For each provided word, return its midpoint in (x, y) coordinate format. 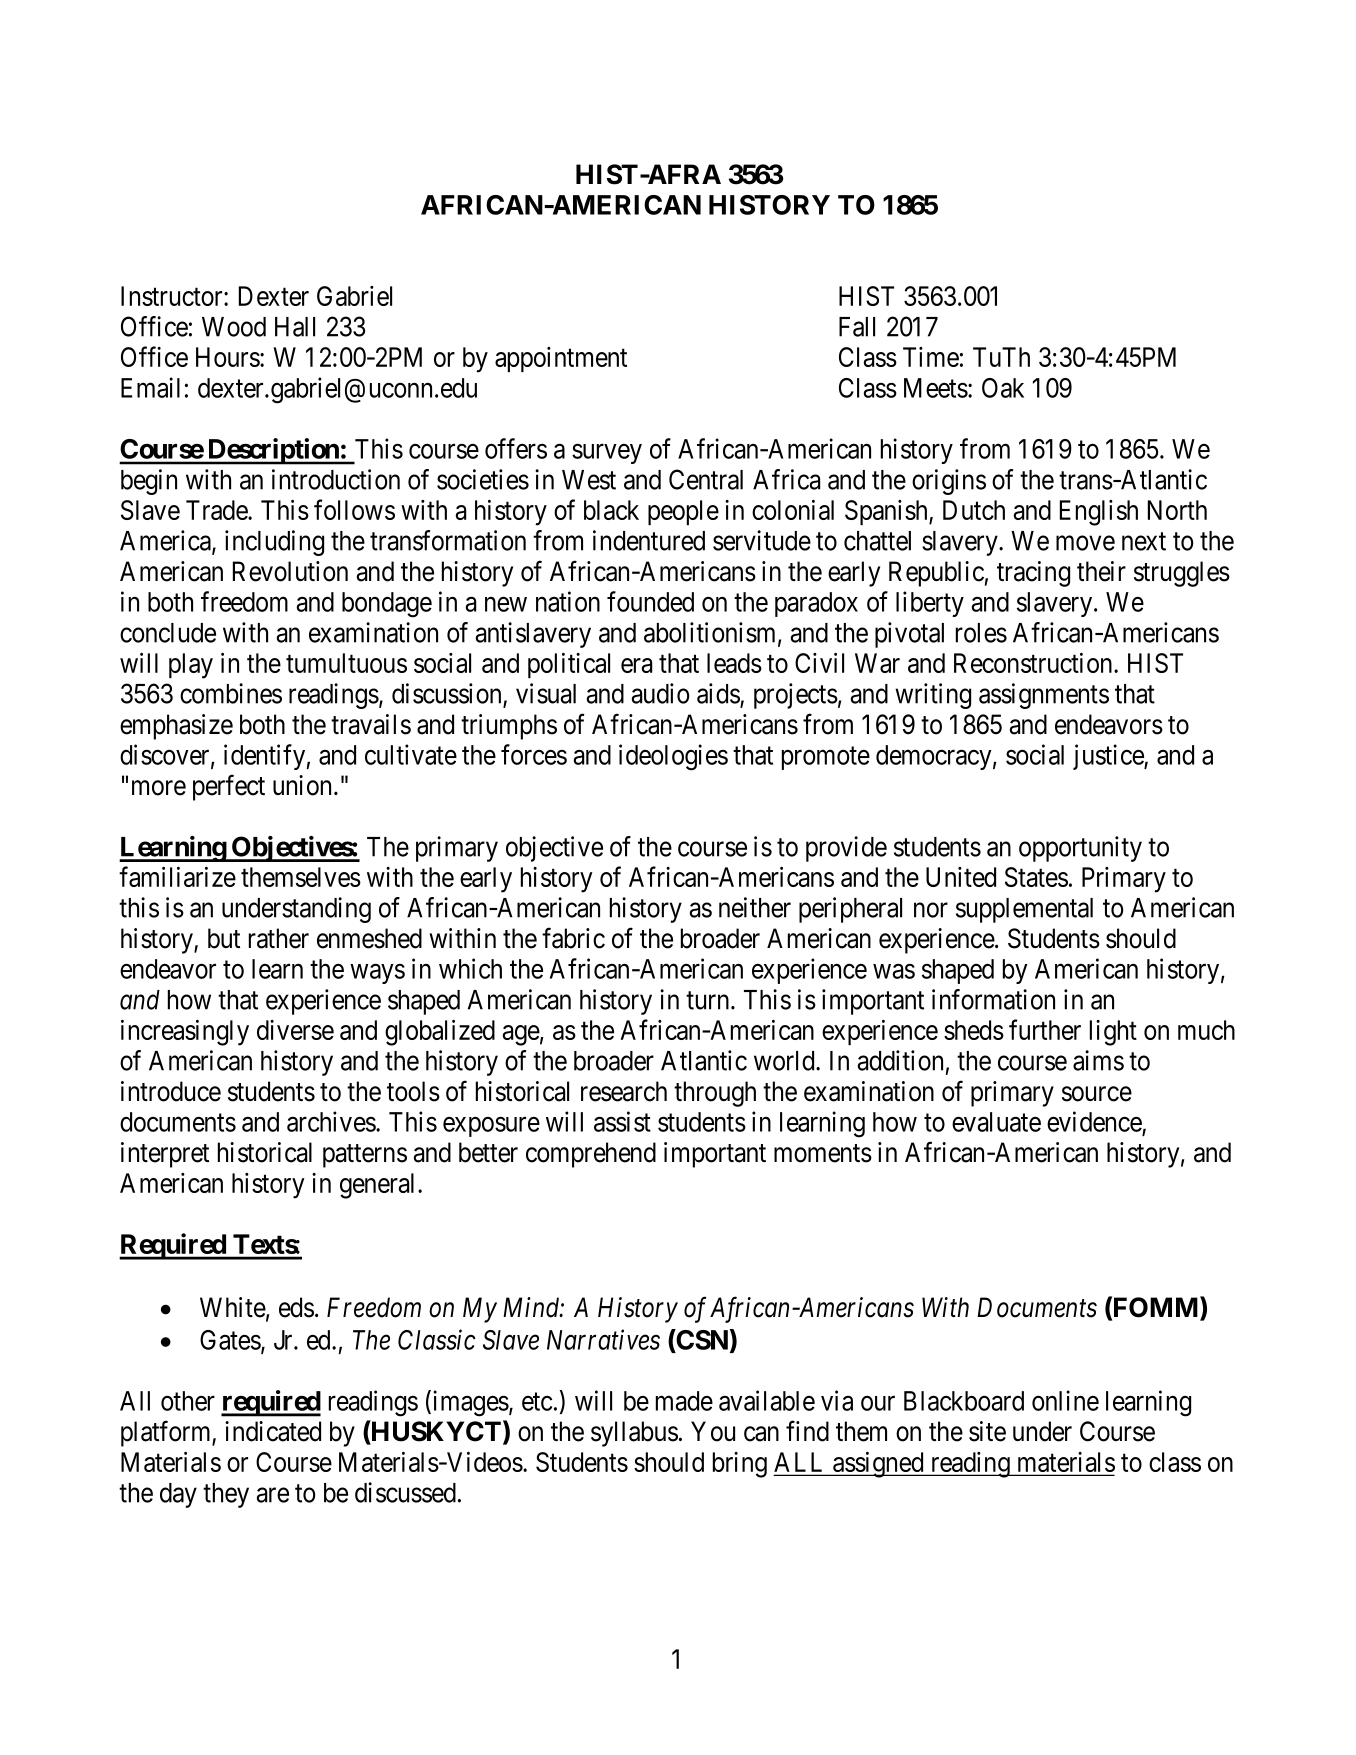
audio (660, 693)
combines (231, 693)
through (715, 1094)
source (1097, 1094)
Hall (295, 327)
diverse (295, 1030)
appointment (561, 359)
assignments (1044, 696)
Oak (1003, 388)
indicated (273, 1431)
